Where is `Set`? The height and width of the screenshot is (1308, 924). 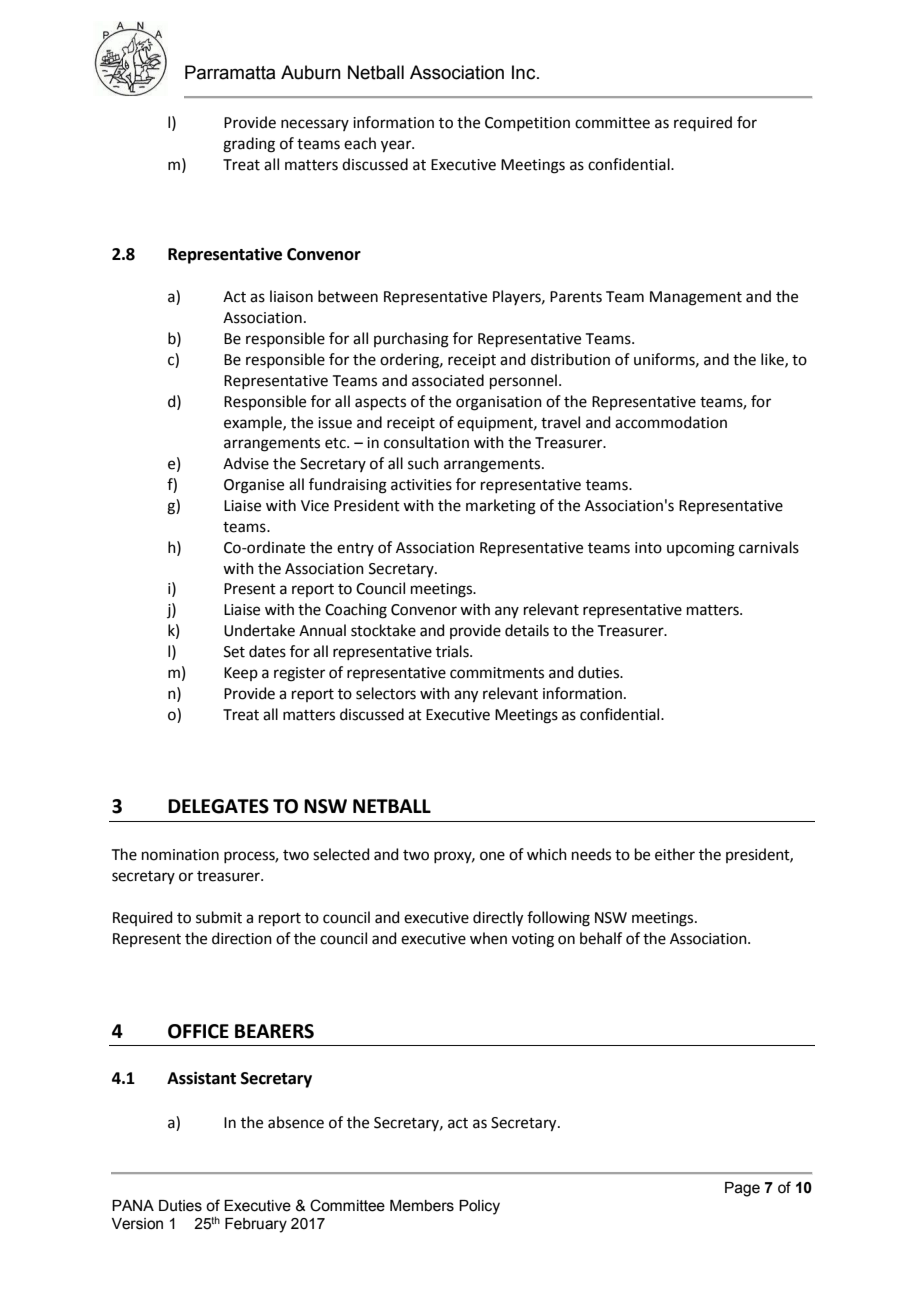 Set is located at coordinates (234, 652).
